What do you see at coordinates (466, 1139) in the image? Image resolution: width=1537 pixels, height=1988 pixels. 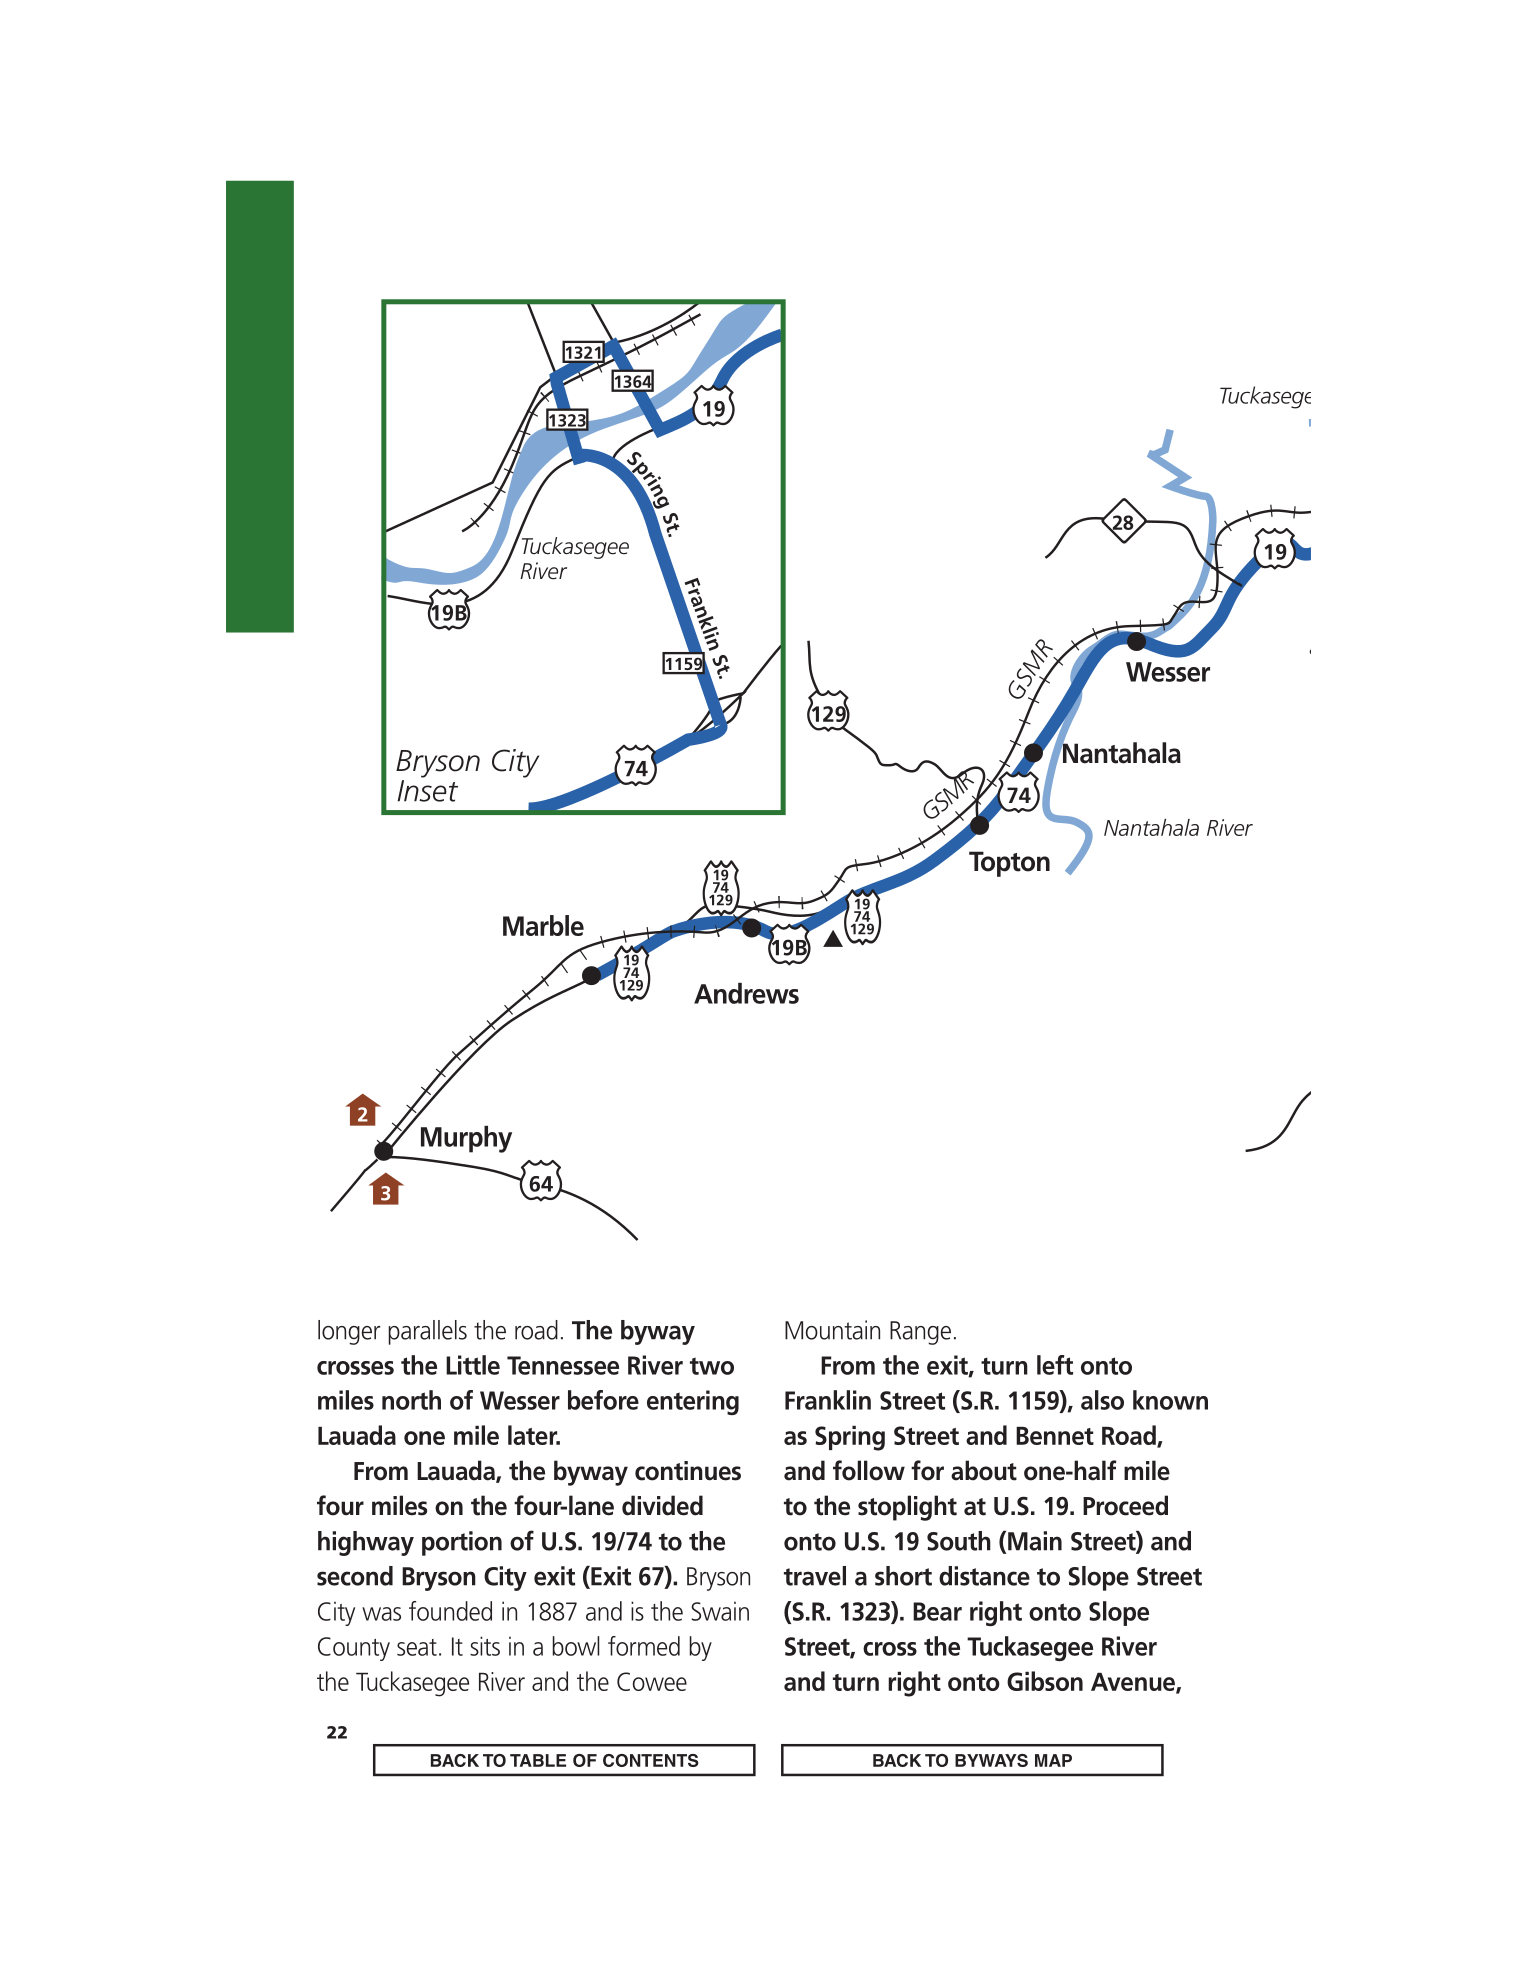 I see `Murphy` at bounding box center [466, 1139].
